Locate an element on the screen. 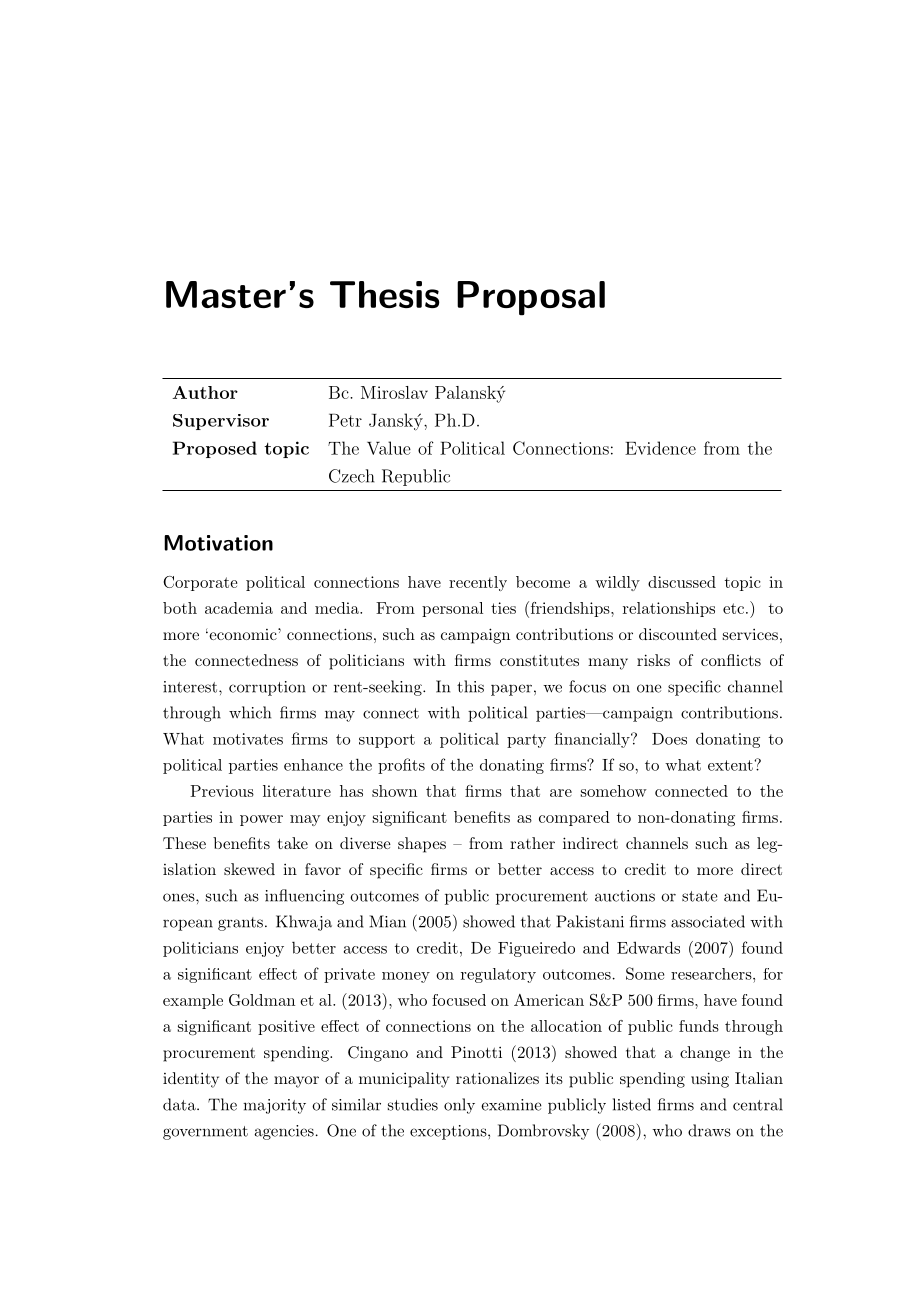 The height and width of the screenshot is (1308, 924). associated is located at coordinates (708, 921).
